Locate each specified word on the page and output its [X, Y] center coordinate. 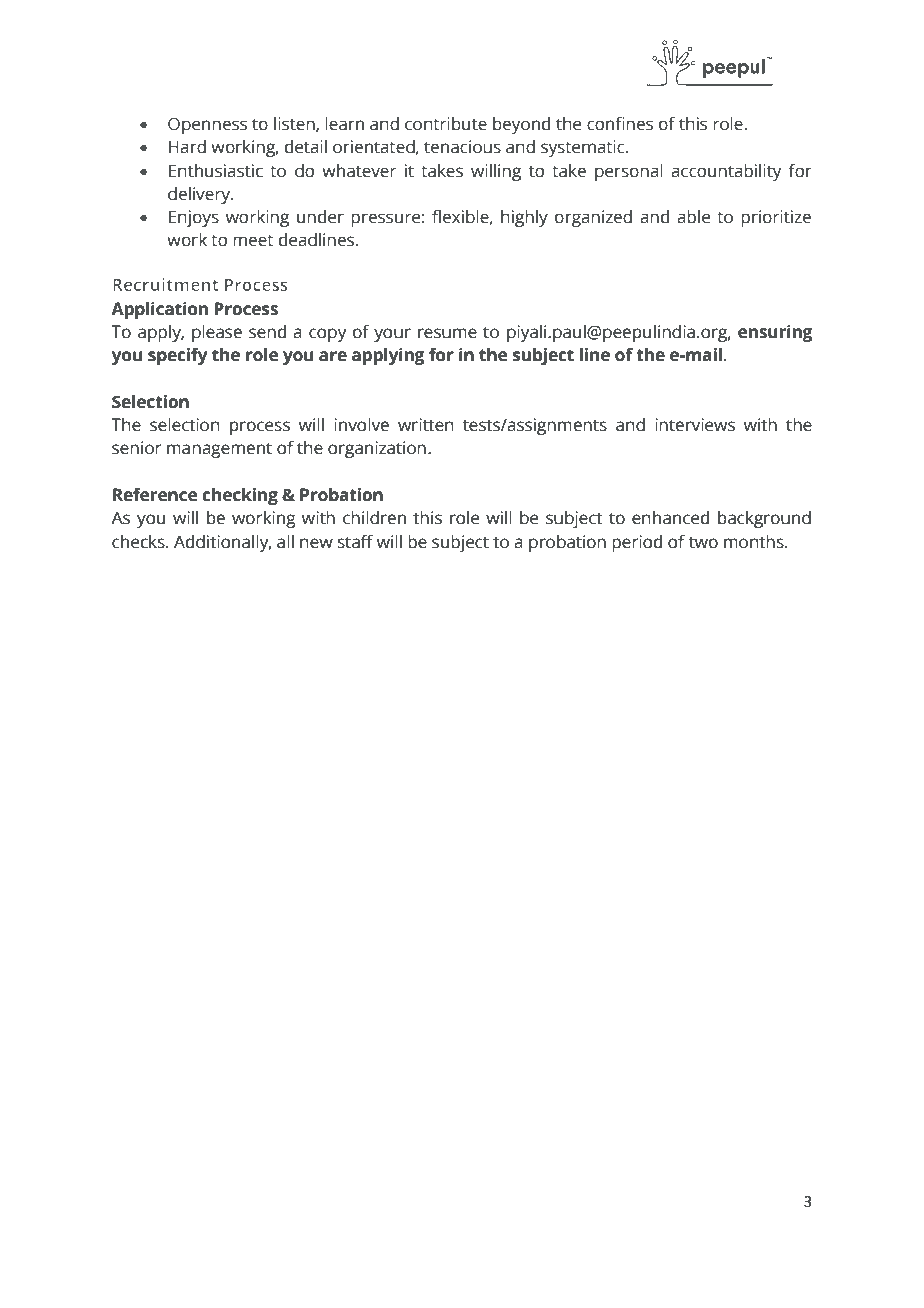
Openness [207, 125]
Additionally [222, 543]
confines [620, 124]
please [217, 333]
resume [447, 333]
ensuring [775, 333]
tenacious [462, 147]
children [374, 518]
